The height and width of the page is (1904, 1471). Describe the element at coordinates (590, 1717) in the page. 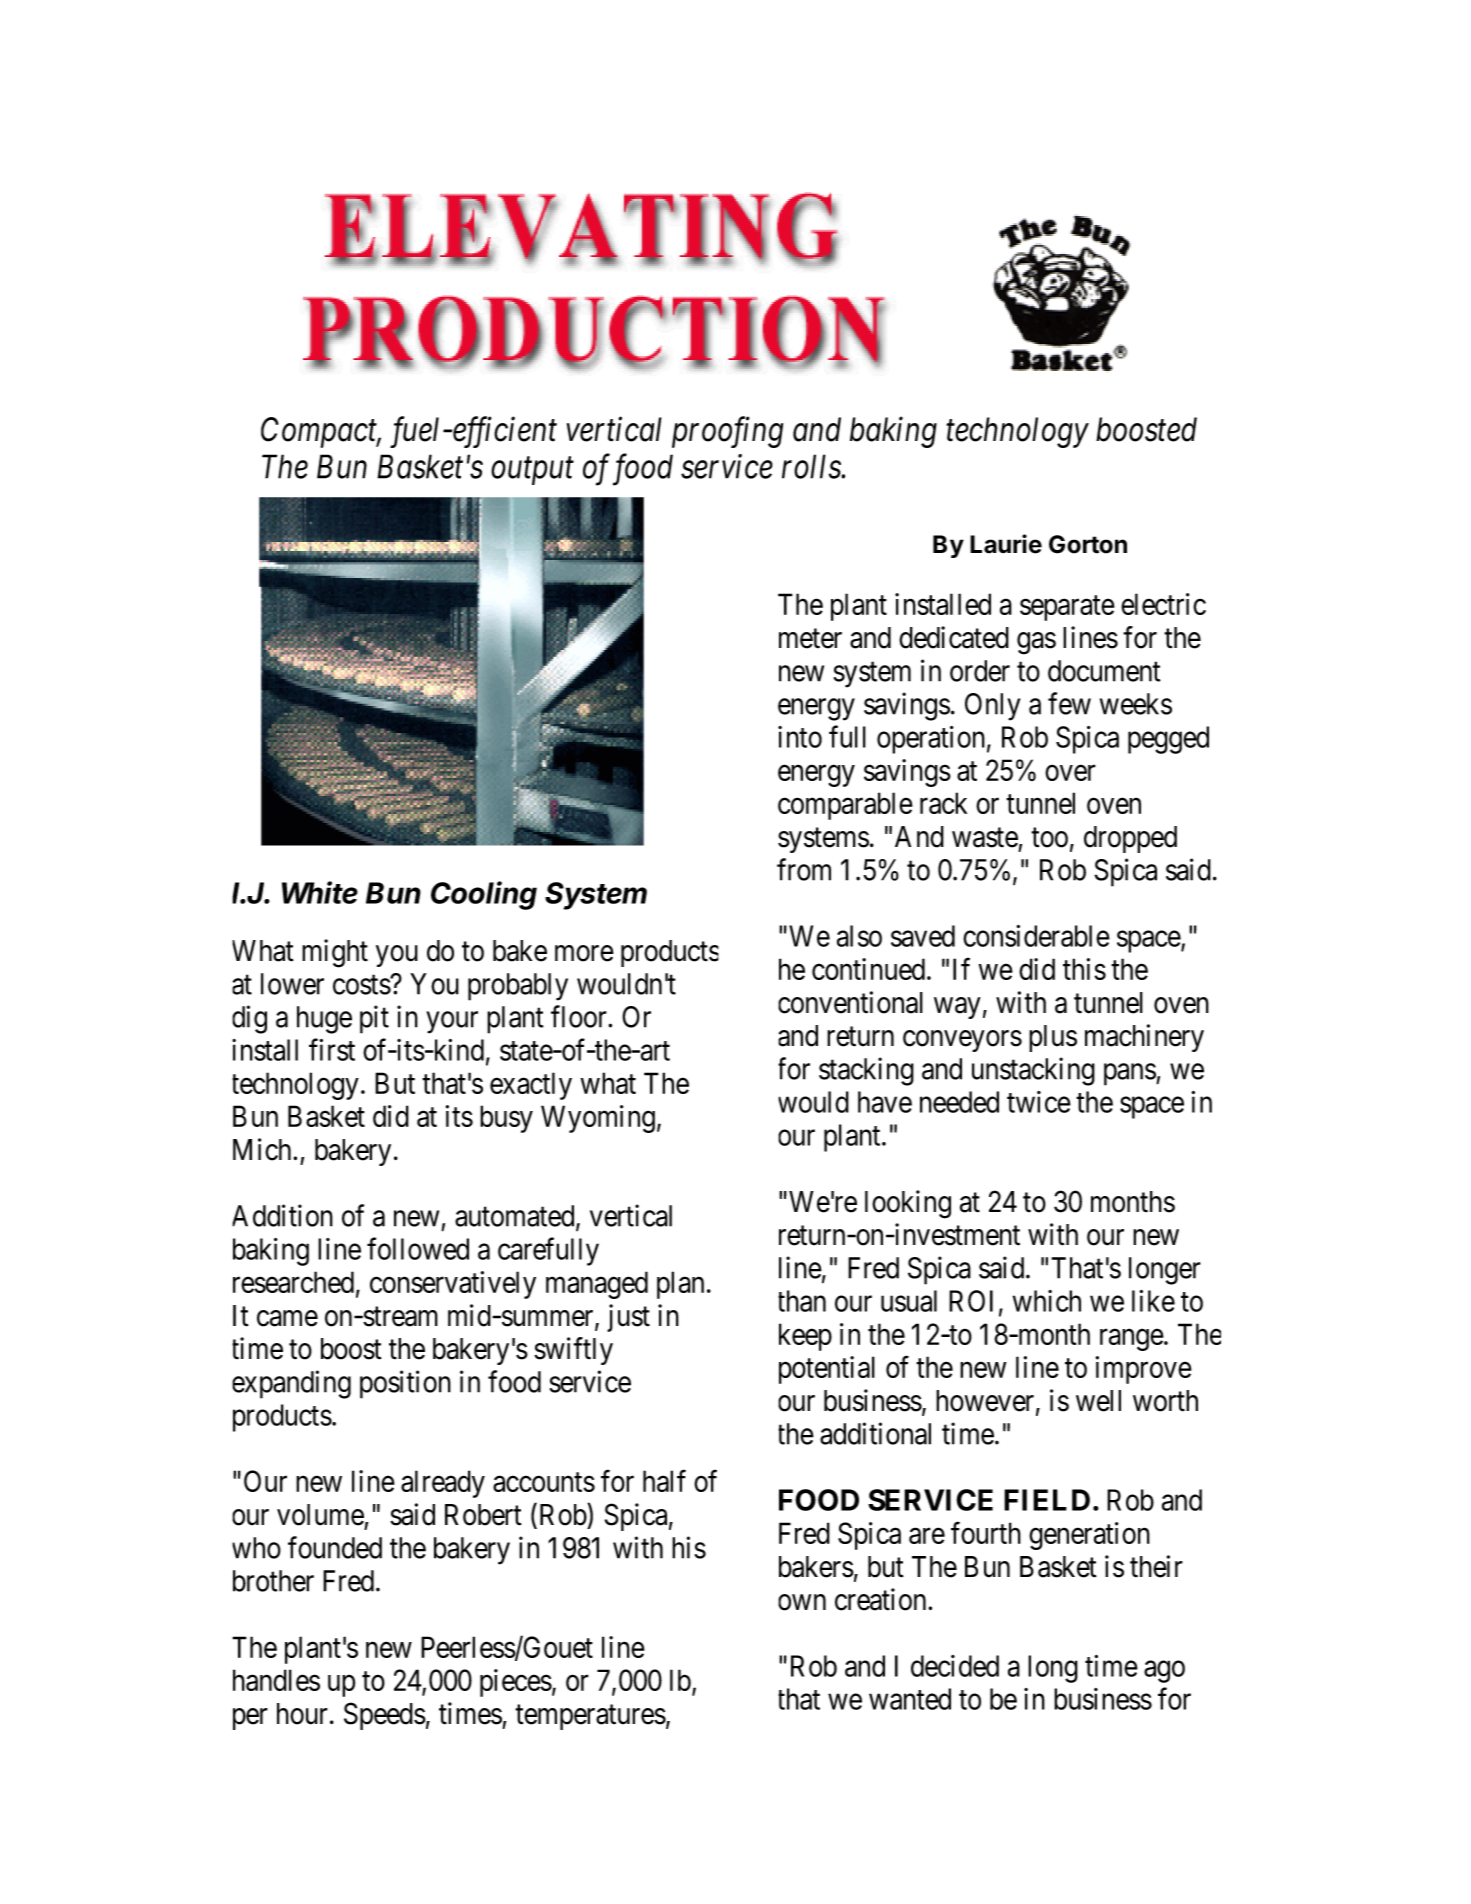

I see `temperatures` at that location.
